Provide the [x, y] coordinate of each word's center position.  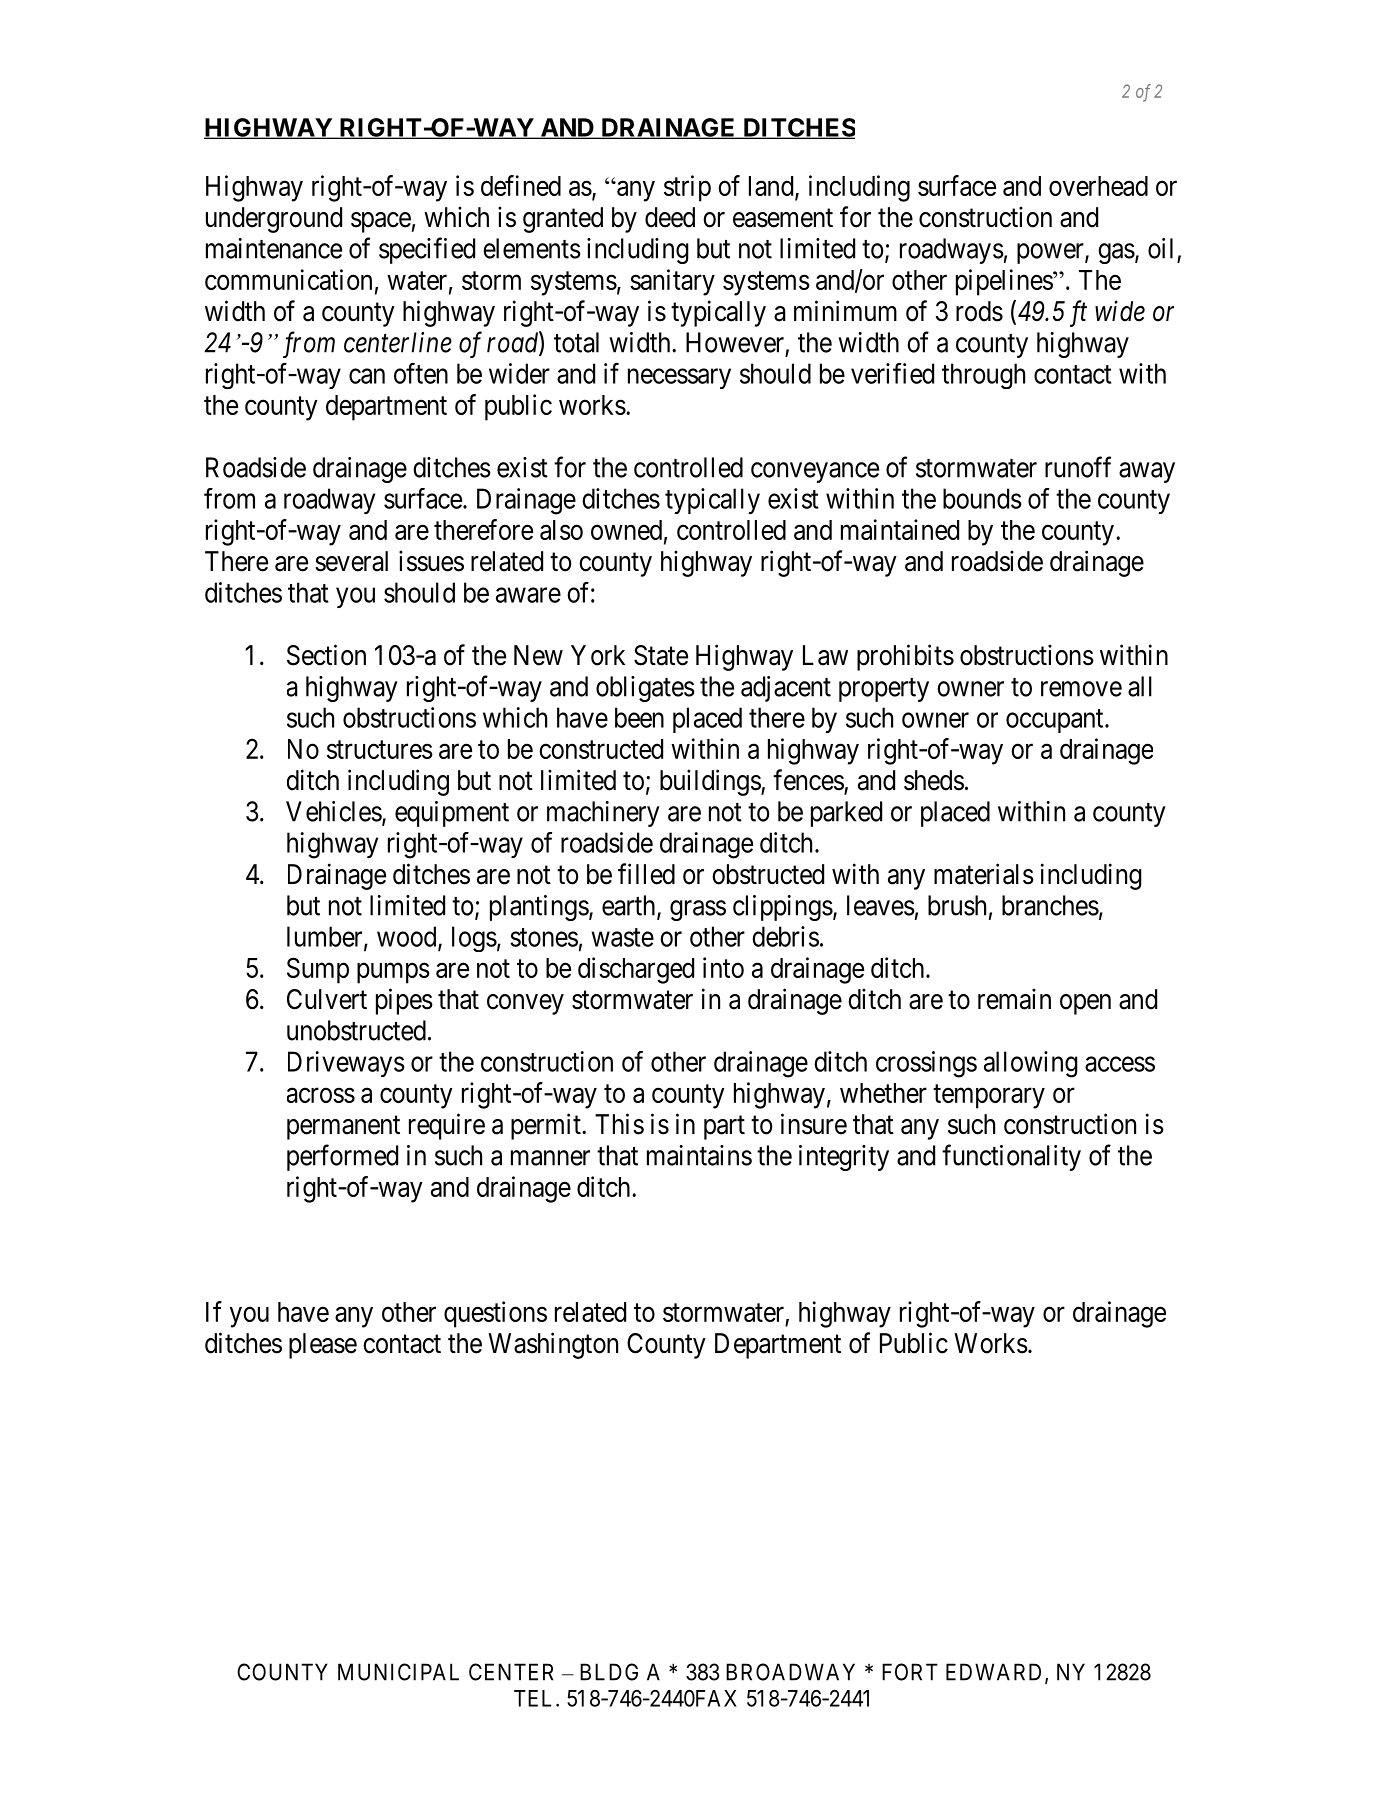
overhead [1098, 186]
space [381, 222]
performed [342, 1157]
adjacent [786, 689]
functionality [1011, 1157]
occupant [1056, 721]
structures [380, 750]
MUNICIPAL [398, 1672]
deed [670, 217]
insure [814, 1124]
